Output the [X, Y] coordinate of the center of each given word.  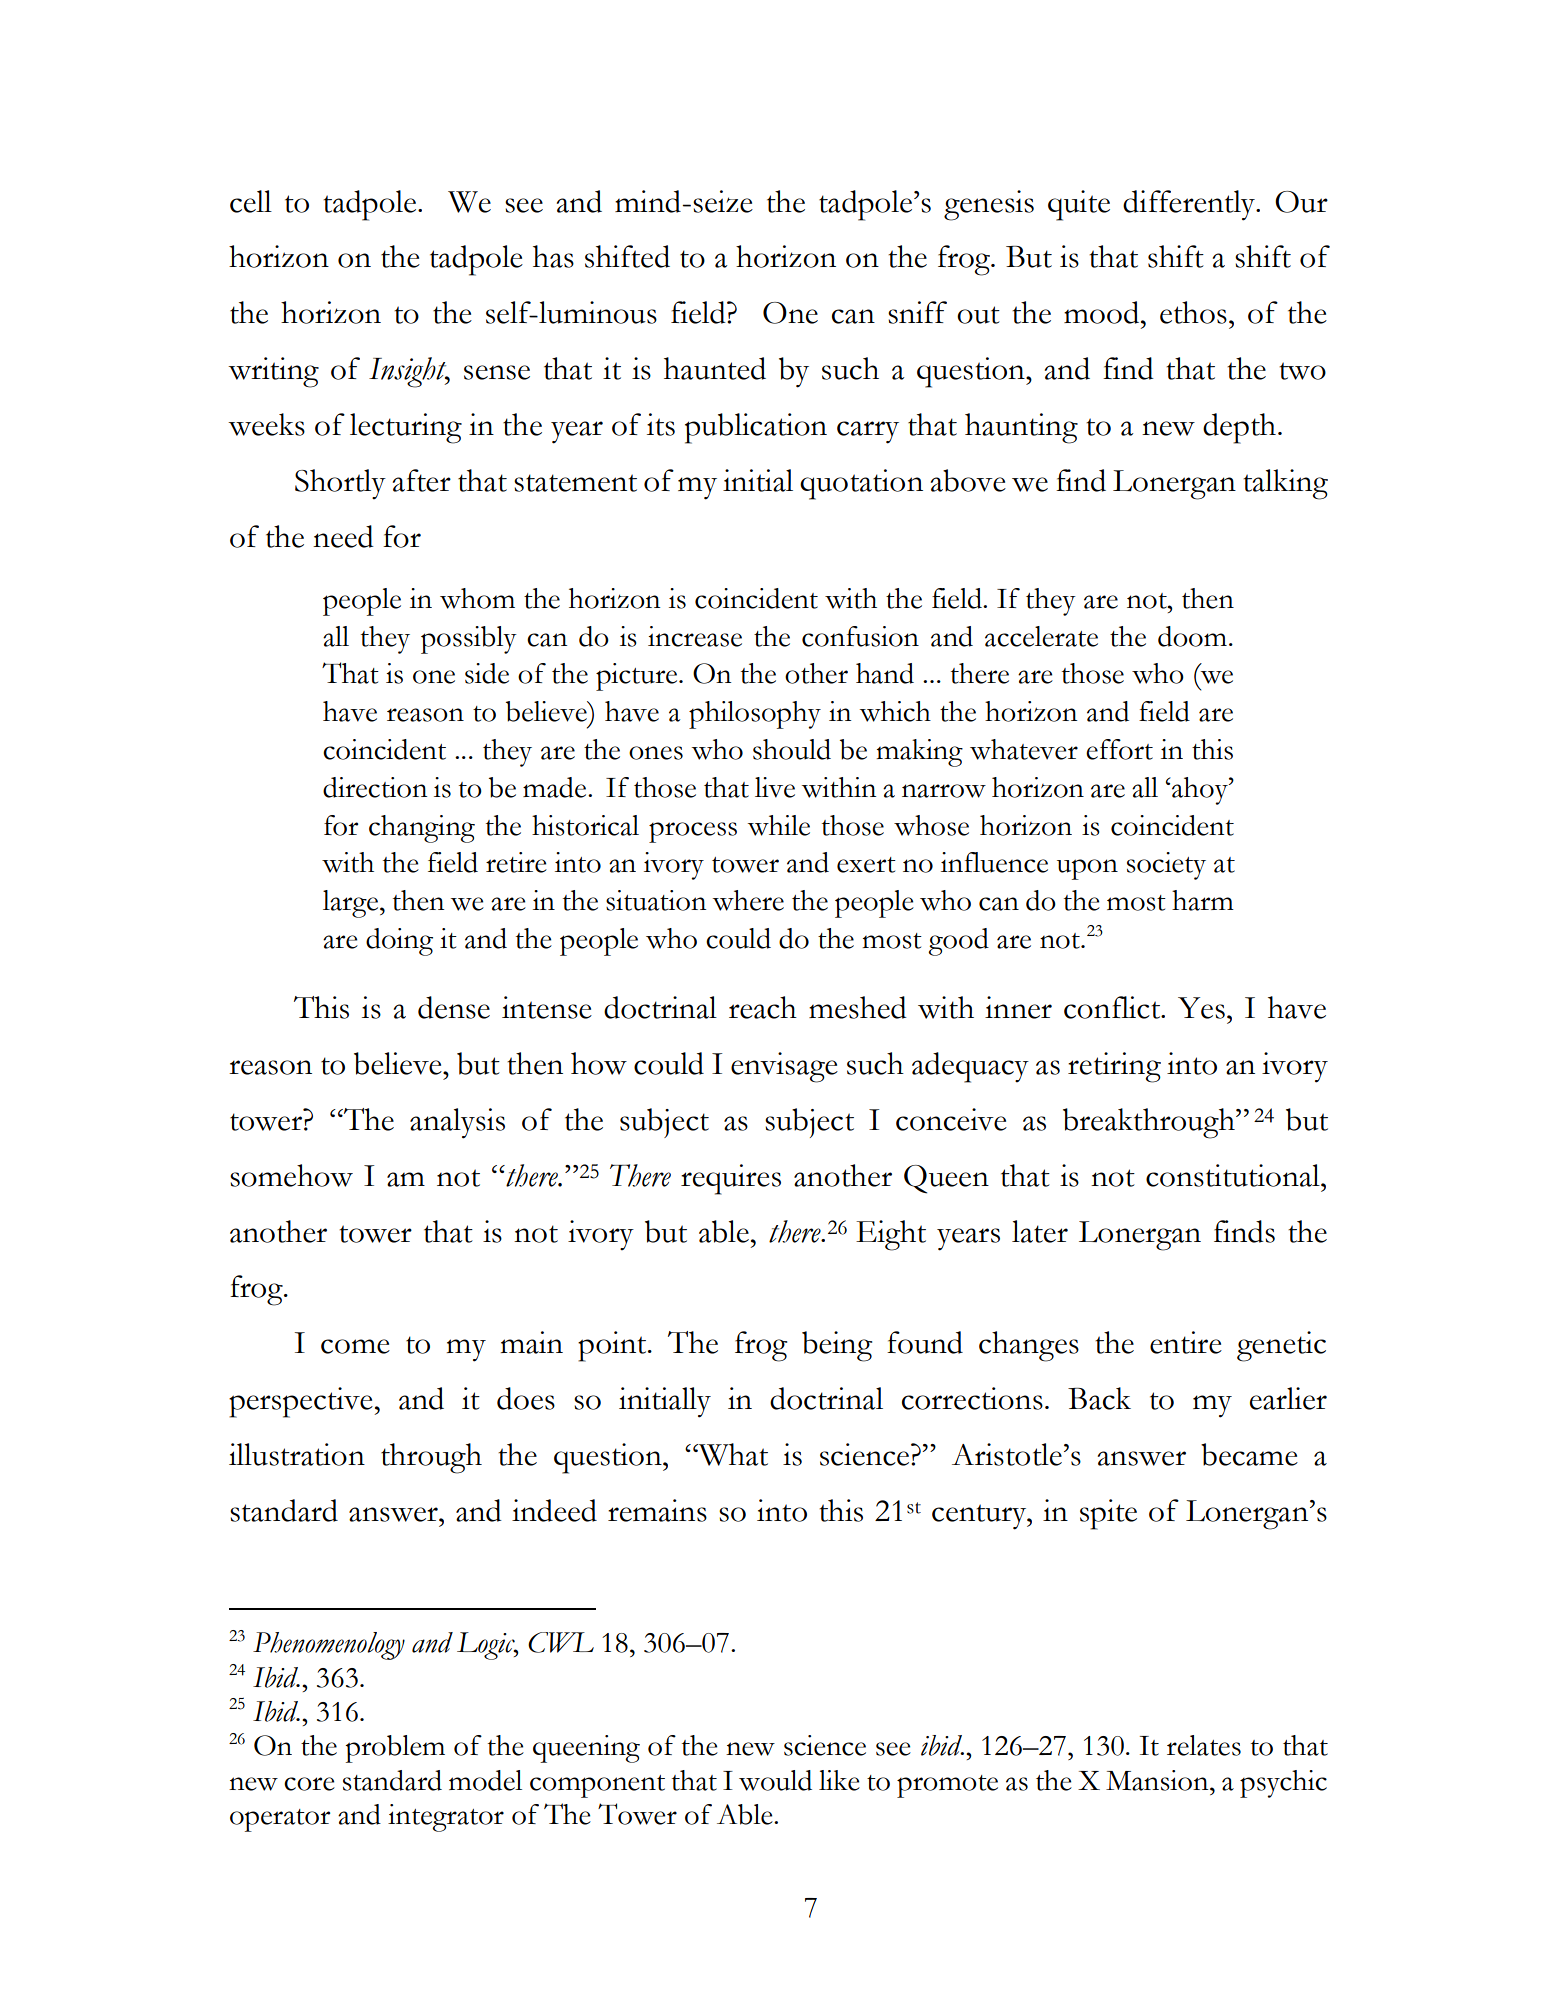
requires [731, 1179]
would [775, 1780]
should [792, 749]
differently [1190, 205]
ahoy [1200, 791]
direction [375, 787]
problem [395, 1749]
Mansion [1158, 1780]
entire [1186, 1342]
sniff [917, 312]
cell [251, 201]
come [355, 1346]
